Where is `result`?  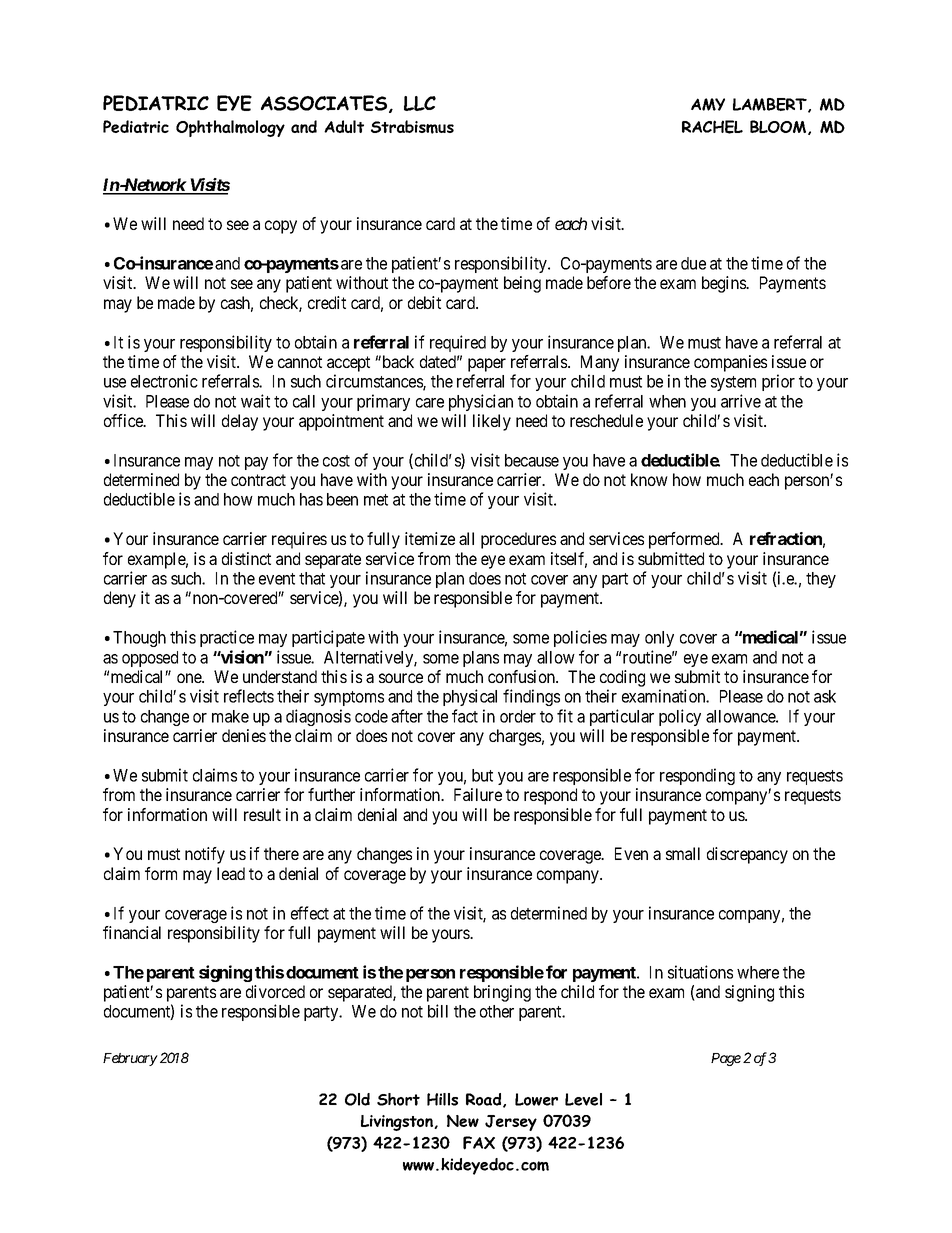 result is located at coordinates (262, 814).
